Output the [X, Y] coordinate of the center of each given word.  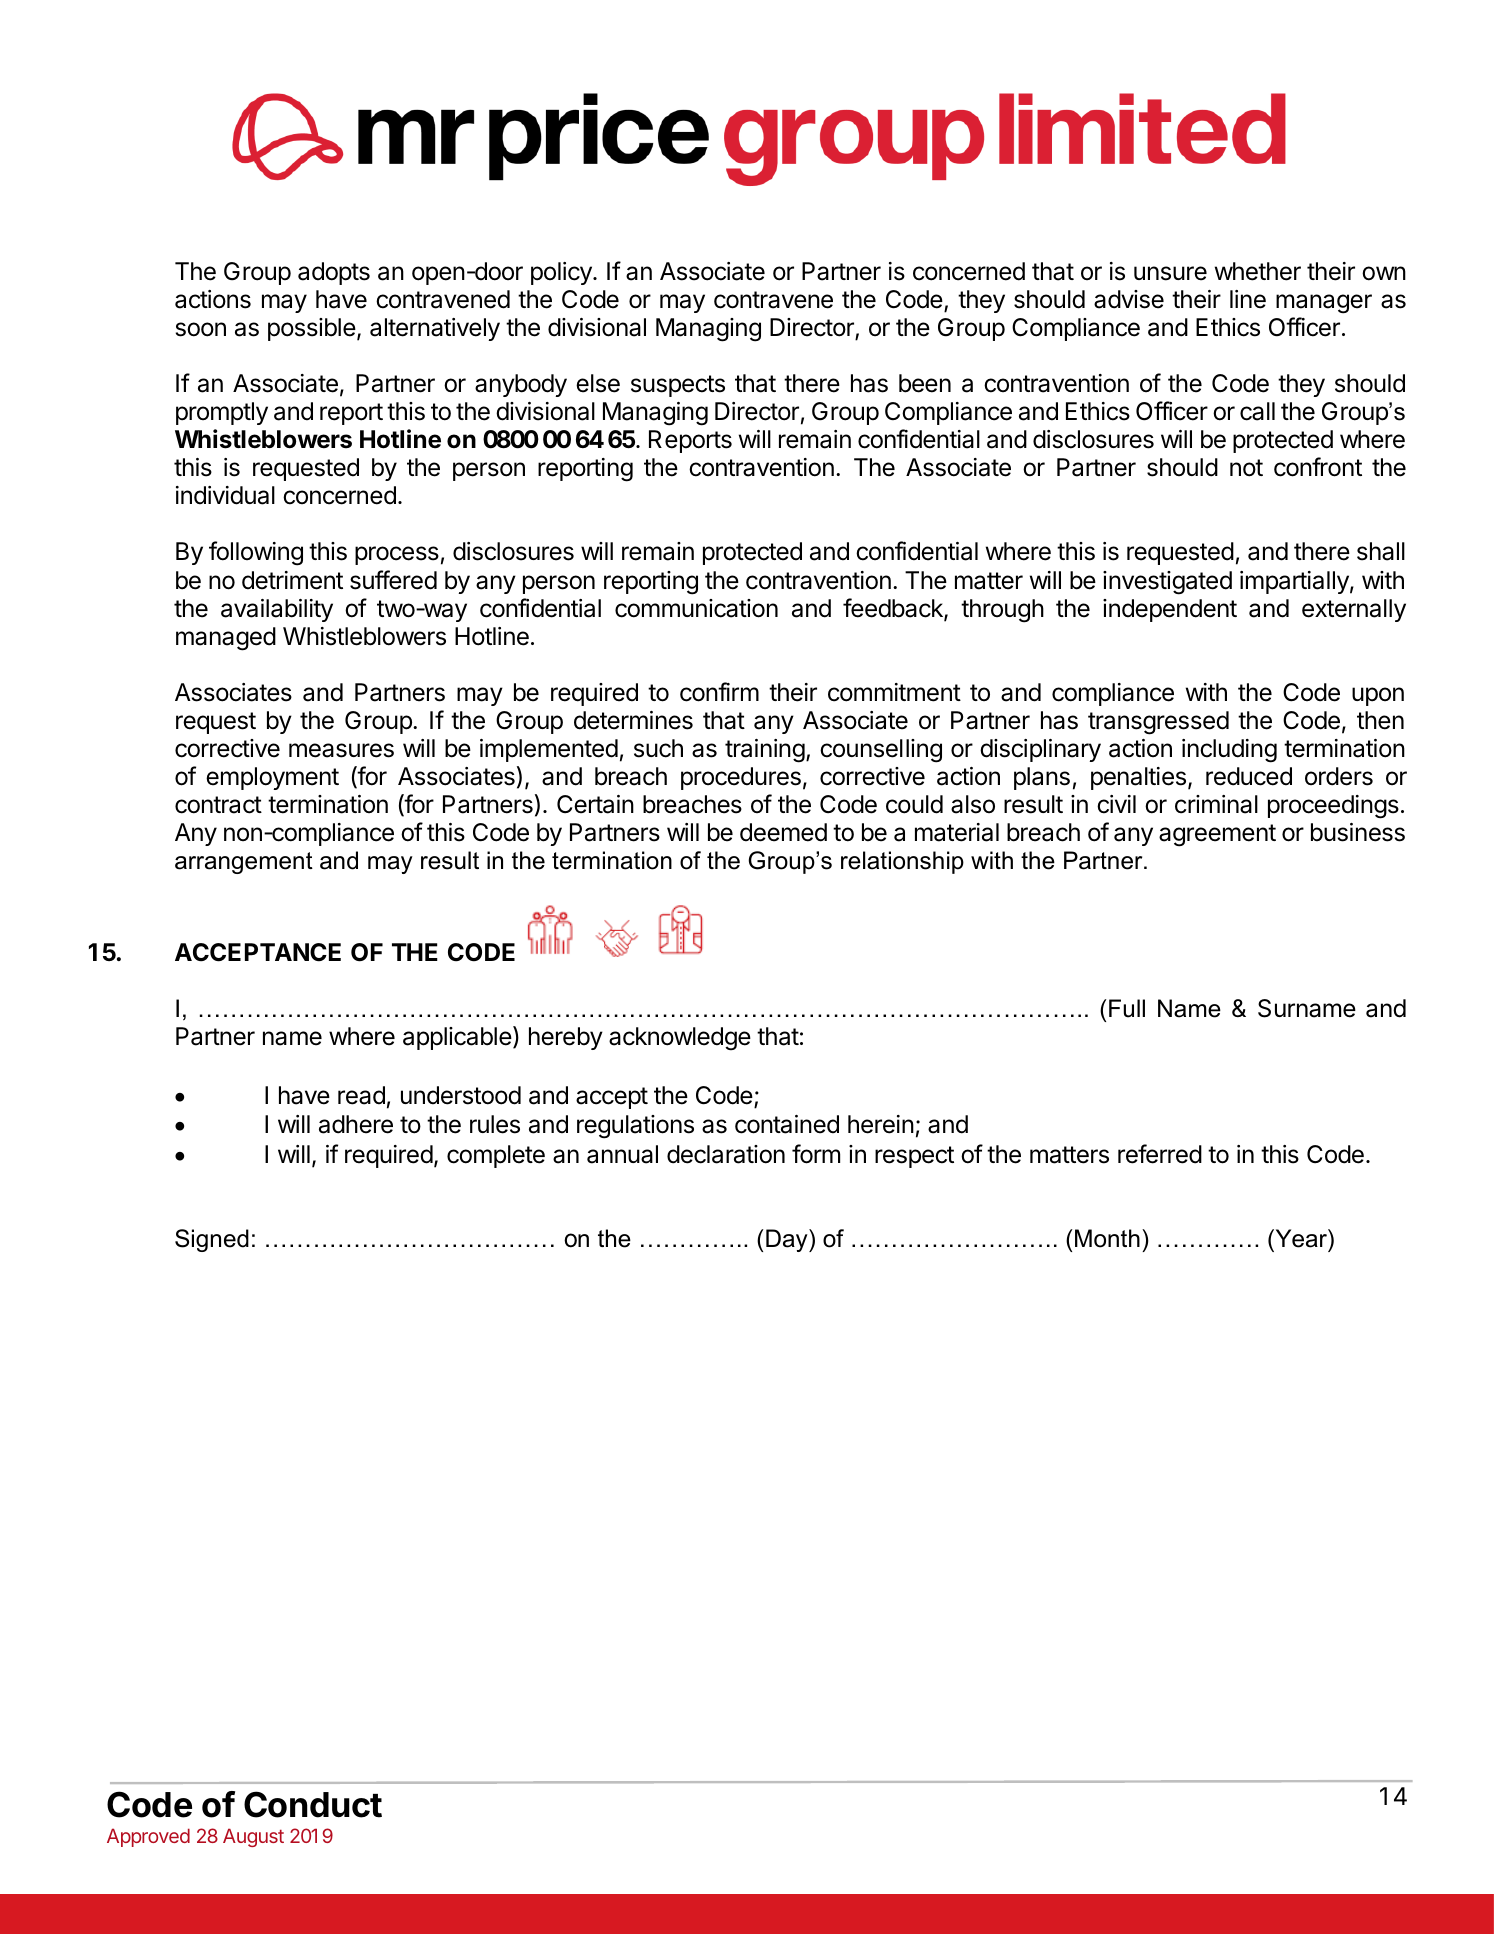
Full [1127, 1008]
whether [1258, 271]
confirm [719, 692]
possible [312, 329]
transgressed [1158, 723]
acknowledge [680, 1039]
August [253, 1837]
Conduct [313, 1804]
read [361, 1095]
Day [788, 1240]
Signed [212, 1240]
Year [1301, 1238]
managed [226, 639]
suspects [678, 386]
